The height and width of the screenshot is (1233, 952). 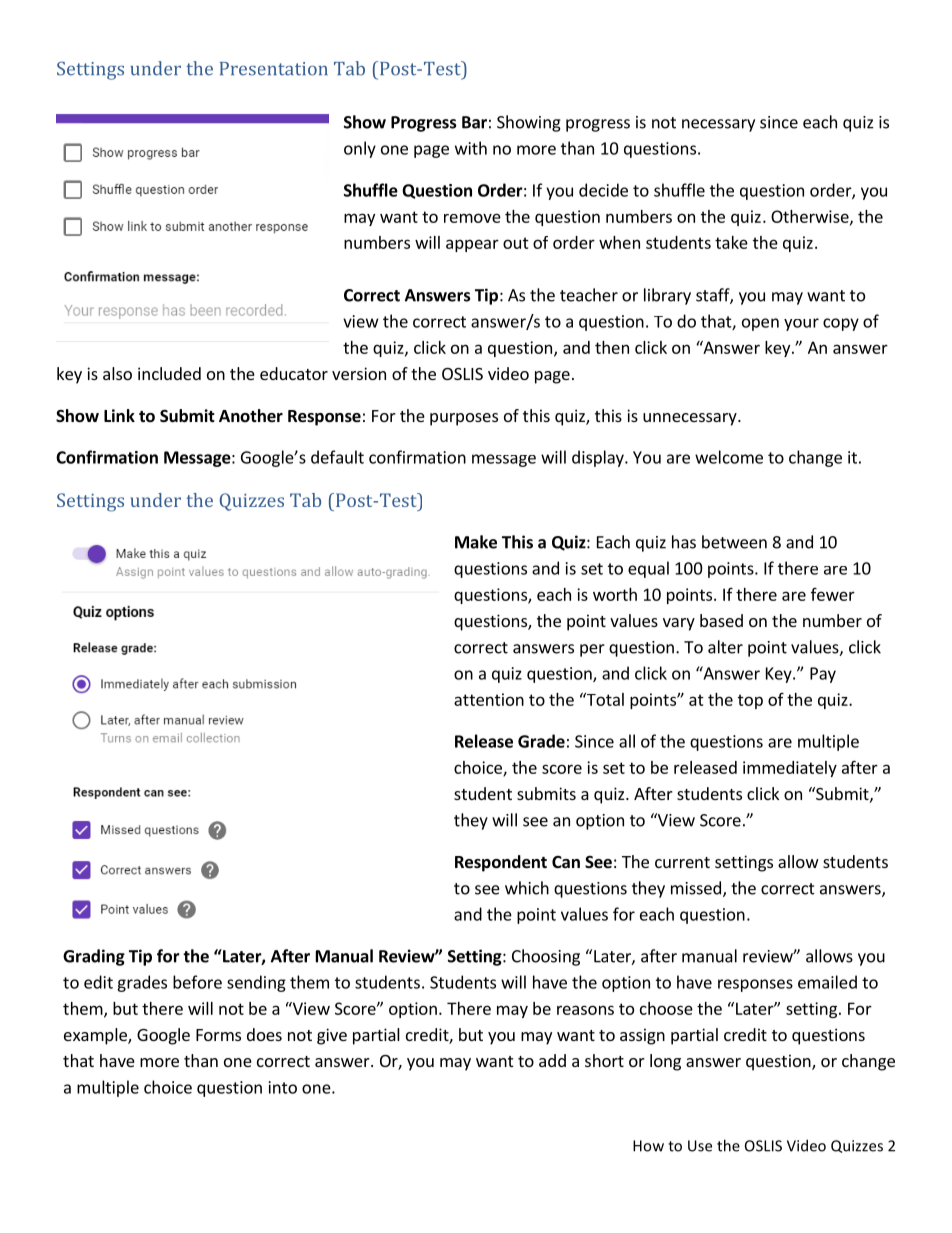 What do you see at coordinates (169, 373) in the screenshot?
I see `included` at bounding box center [169, 373].
